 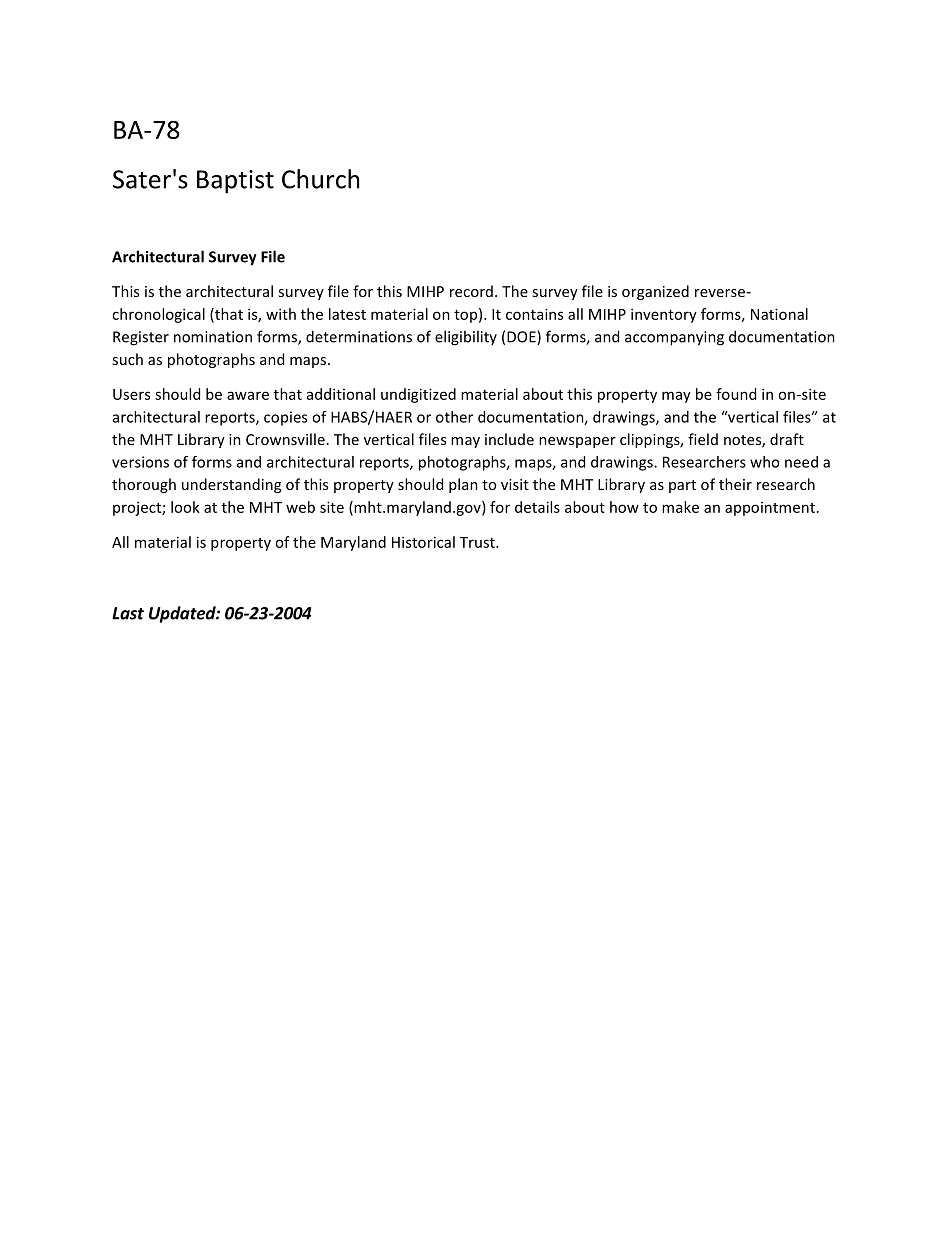 What do you see at coordinates (736, 394) in the screenshot?
I see `found` at bounding box center [736, 394].
